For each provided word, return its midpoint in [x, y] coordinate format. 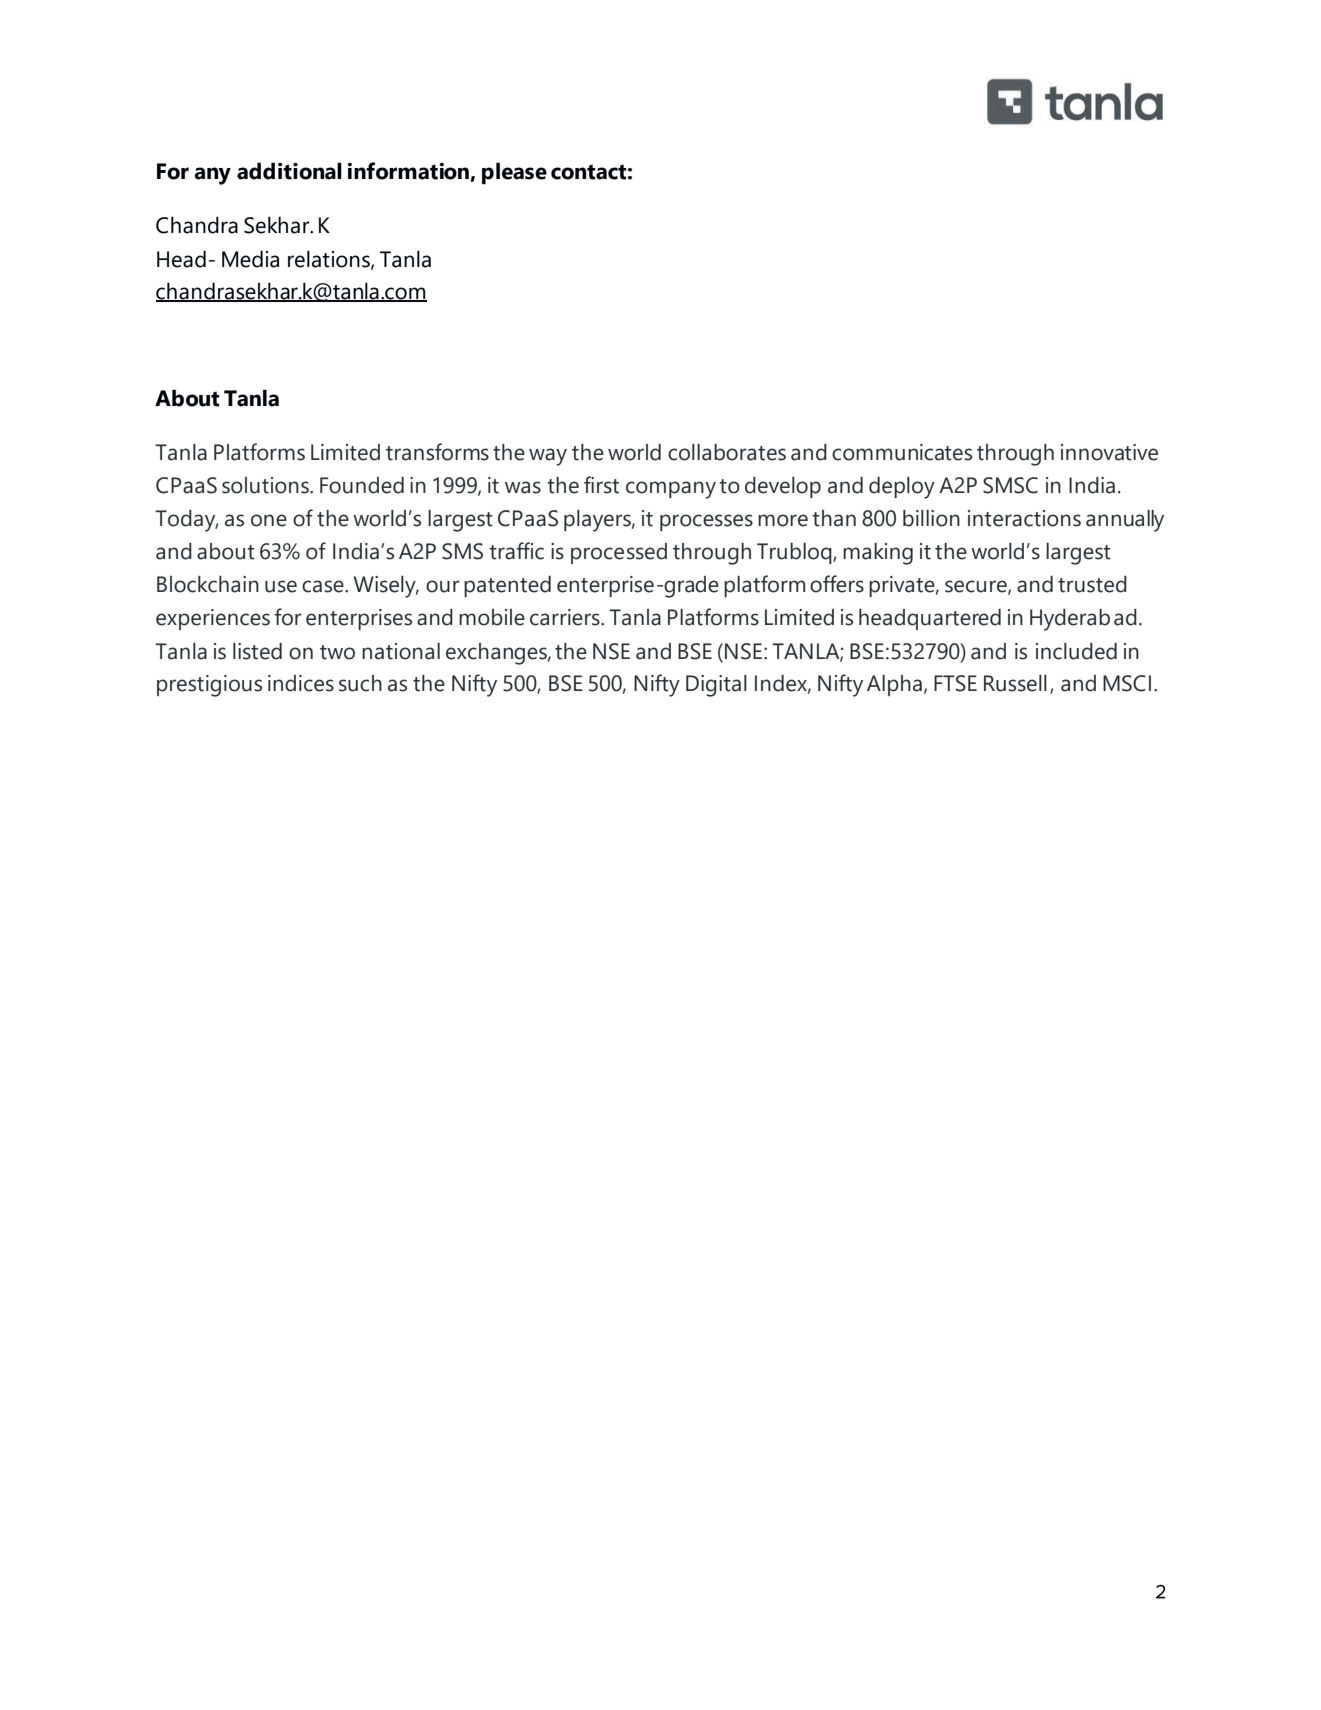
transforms [437, 452]
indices [301, 683]
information [409, 172]
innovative [1109, 452]
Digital [716, 686]
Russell [1015, 683]
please [514, 173]
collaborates [727, 452]
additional [289, 171]
